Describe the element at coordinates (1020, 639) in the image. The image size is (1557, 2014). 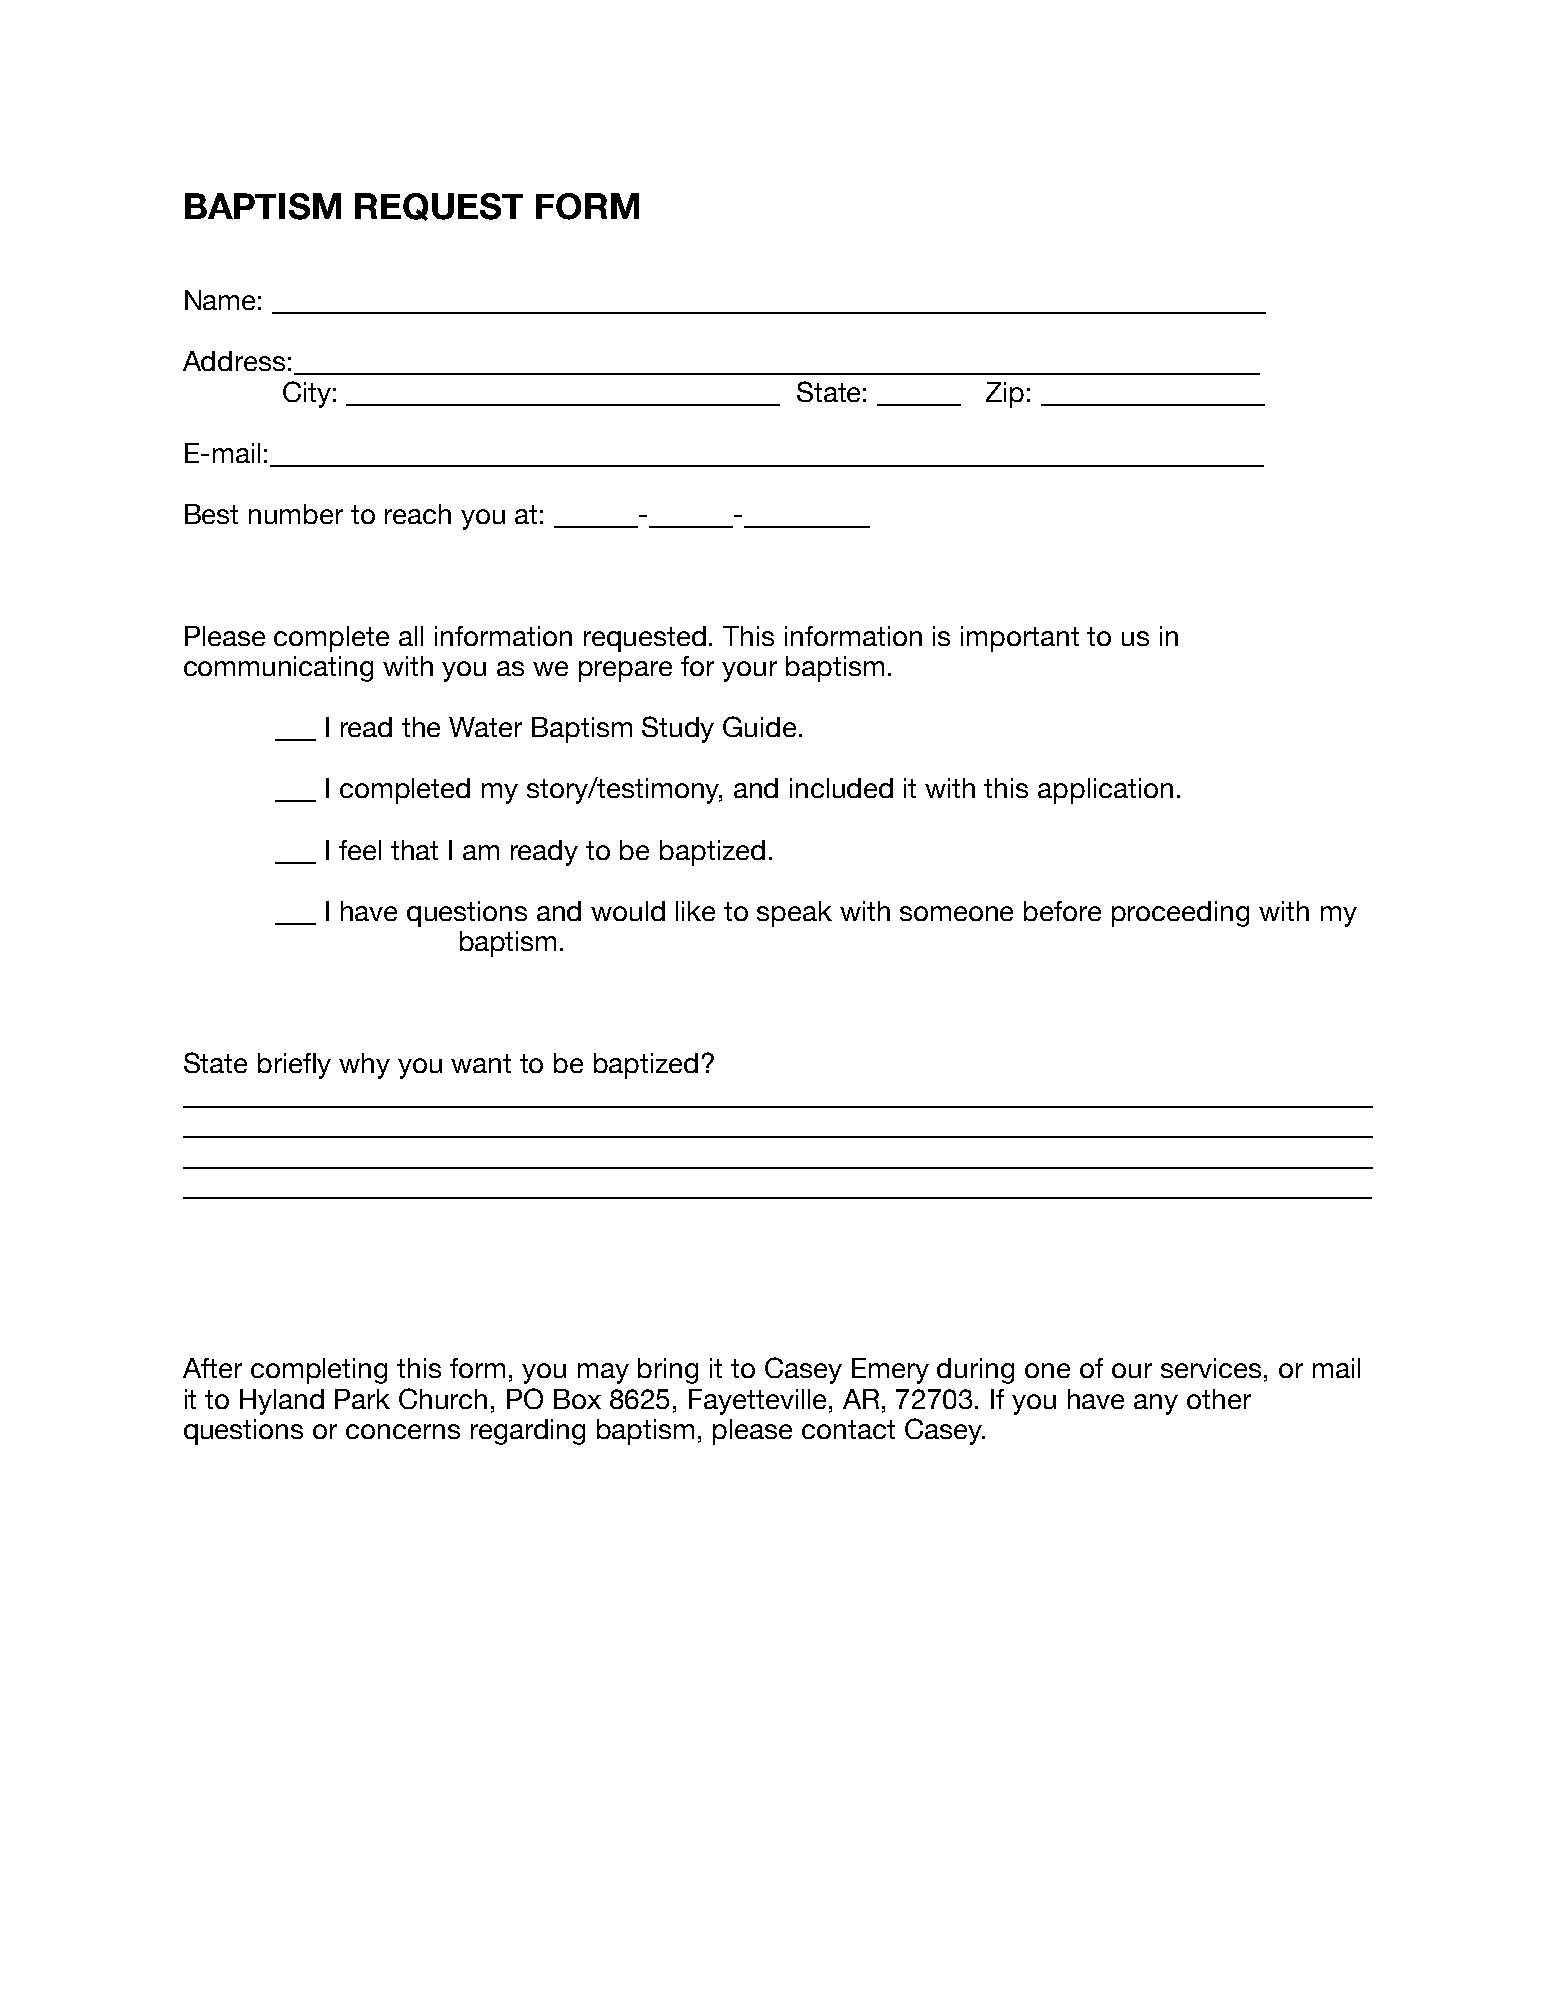
I see `important` at that location.
